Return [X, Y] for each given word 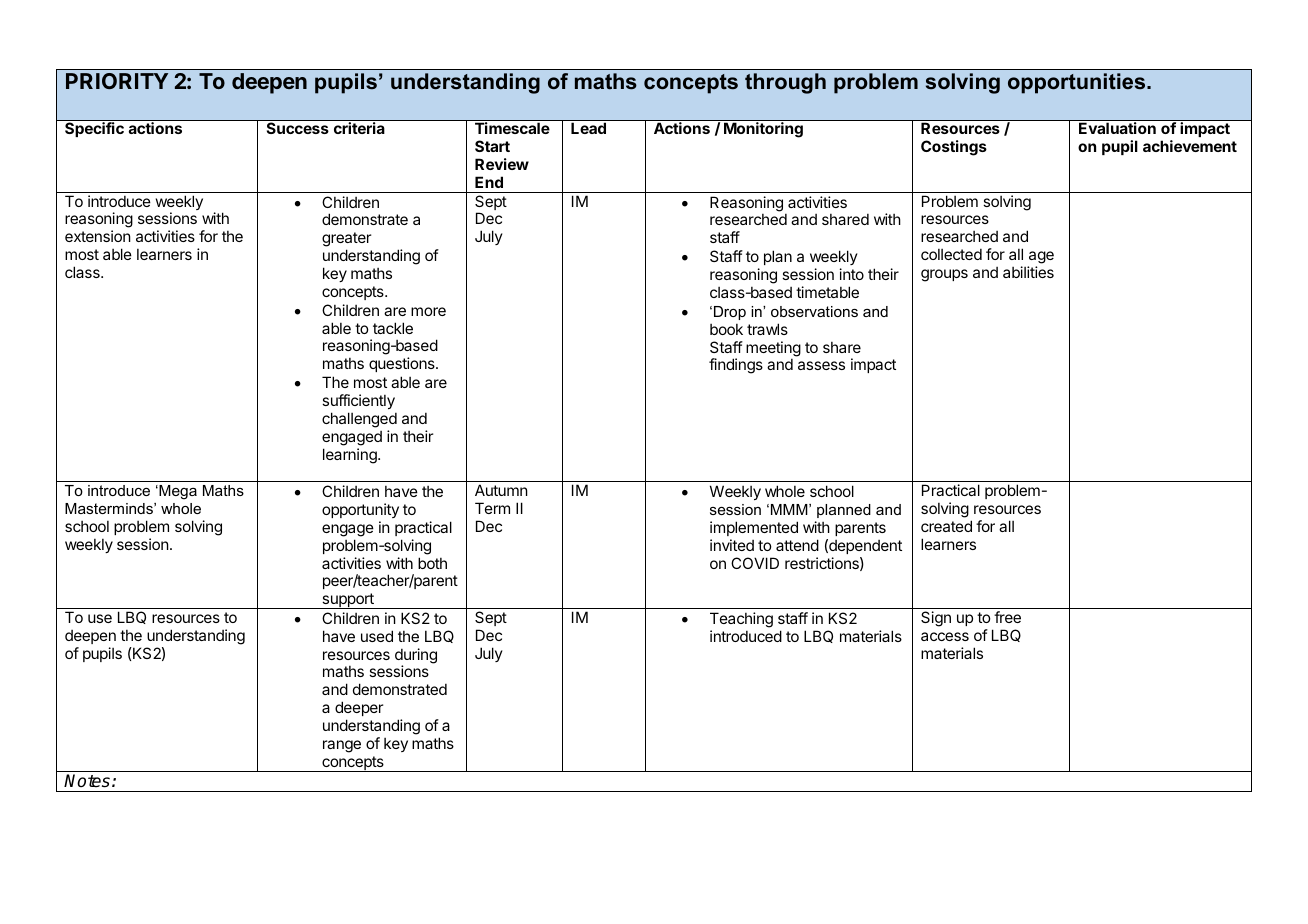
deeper [359, 708]
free [1007, 617]
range [342, 746]
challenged [359, 420]
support [348, 601]
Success [298, 128]
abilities [1028, 272]
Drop [730, 313]
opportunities [1078, 83]
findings [736, 366]
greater [346, 241]
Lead [588, 128]
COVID [755, 563]
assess [821, 365]
